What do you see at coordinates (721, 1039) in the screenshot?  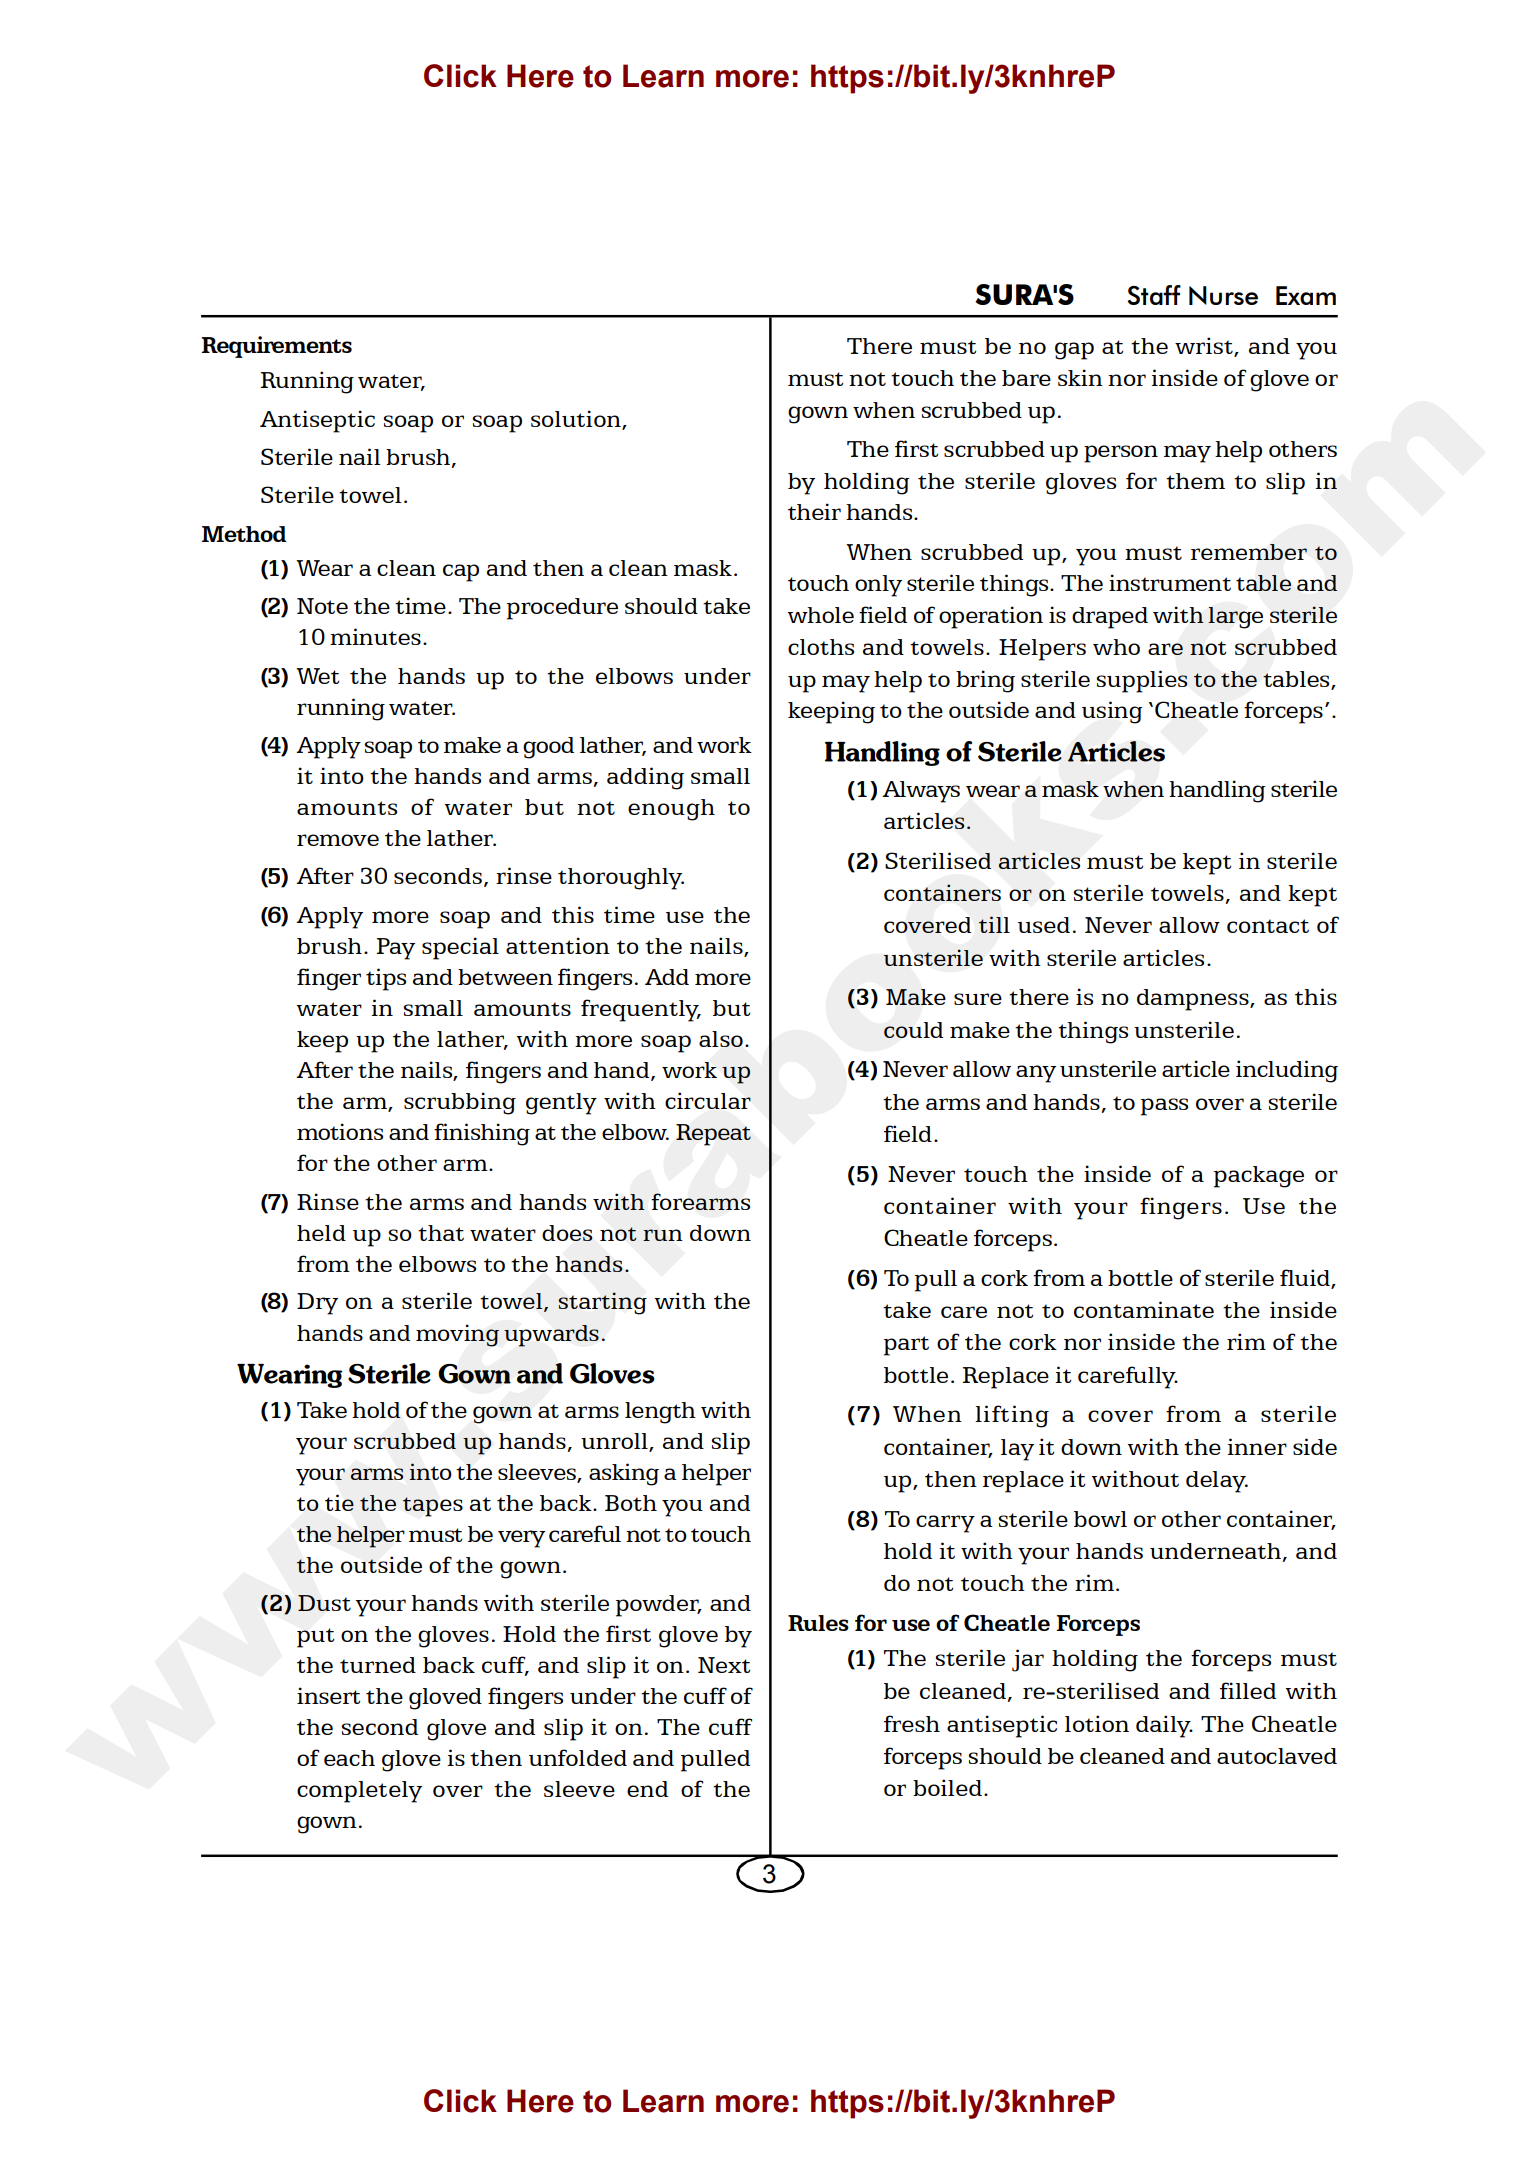 I see `also` at bounding box center [721, 1039].
